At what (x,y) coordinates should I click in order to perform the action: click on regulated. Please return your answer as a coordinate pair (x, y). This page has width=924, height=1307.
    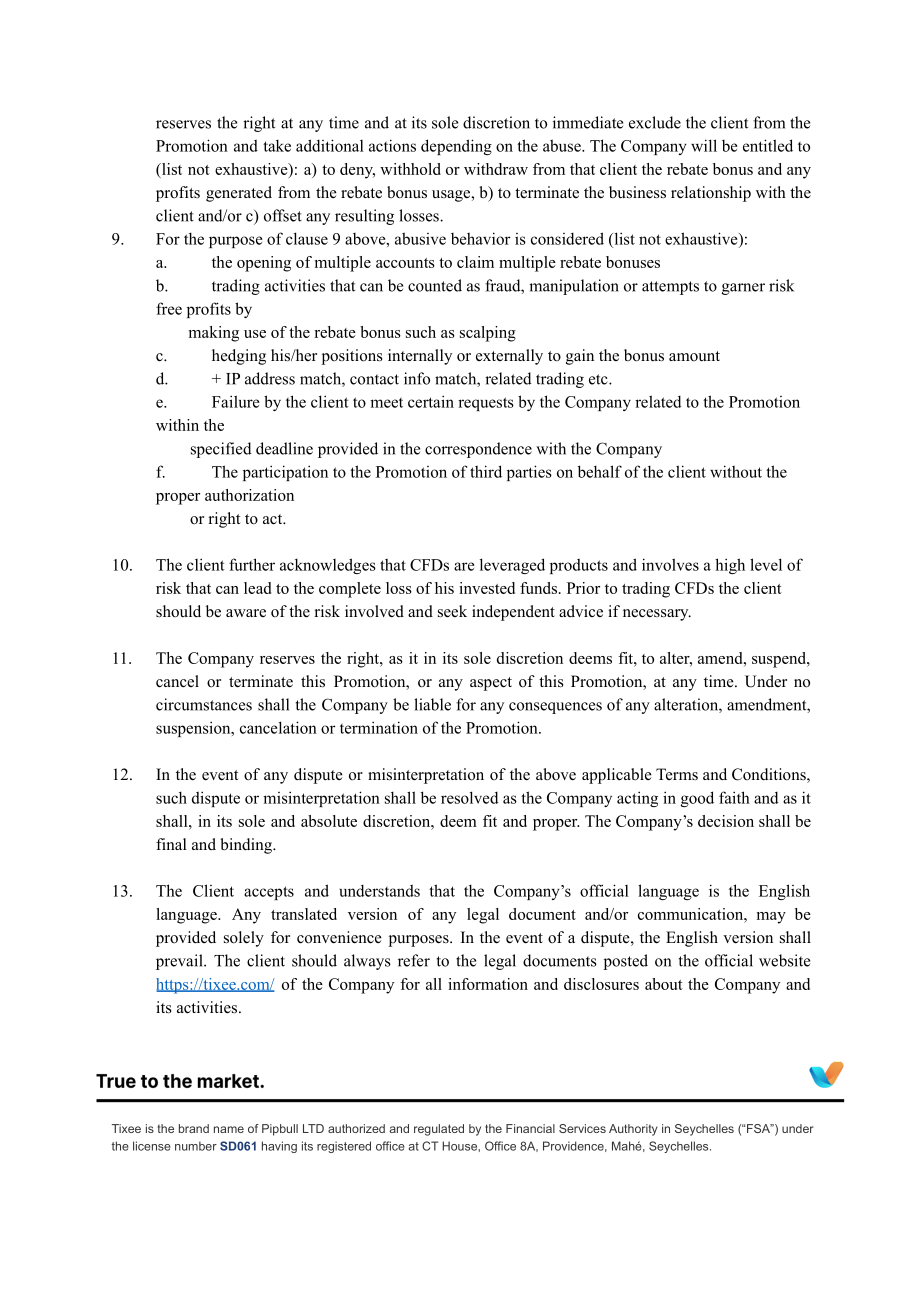
    Looking at the image, I should click on (439, 1130).
